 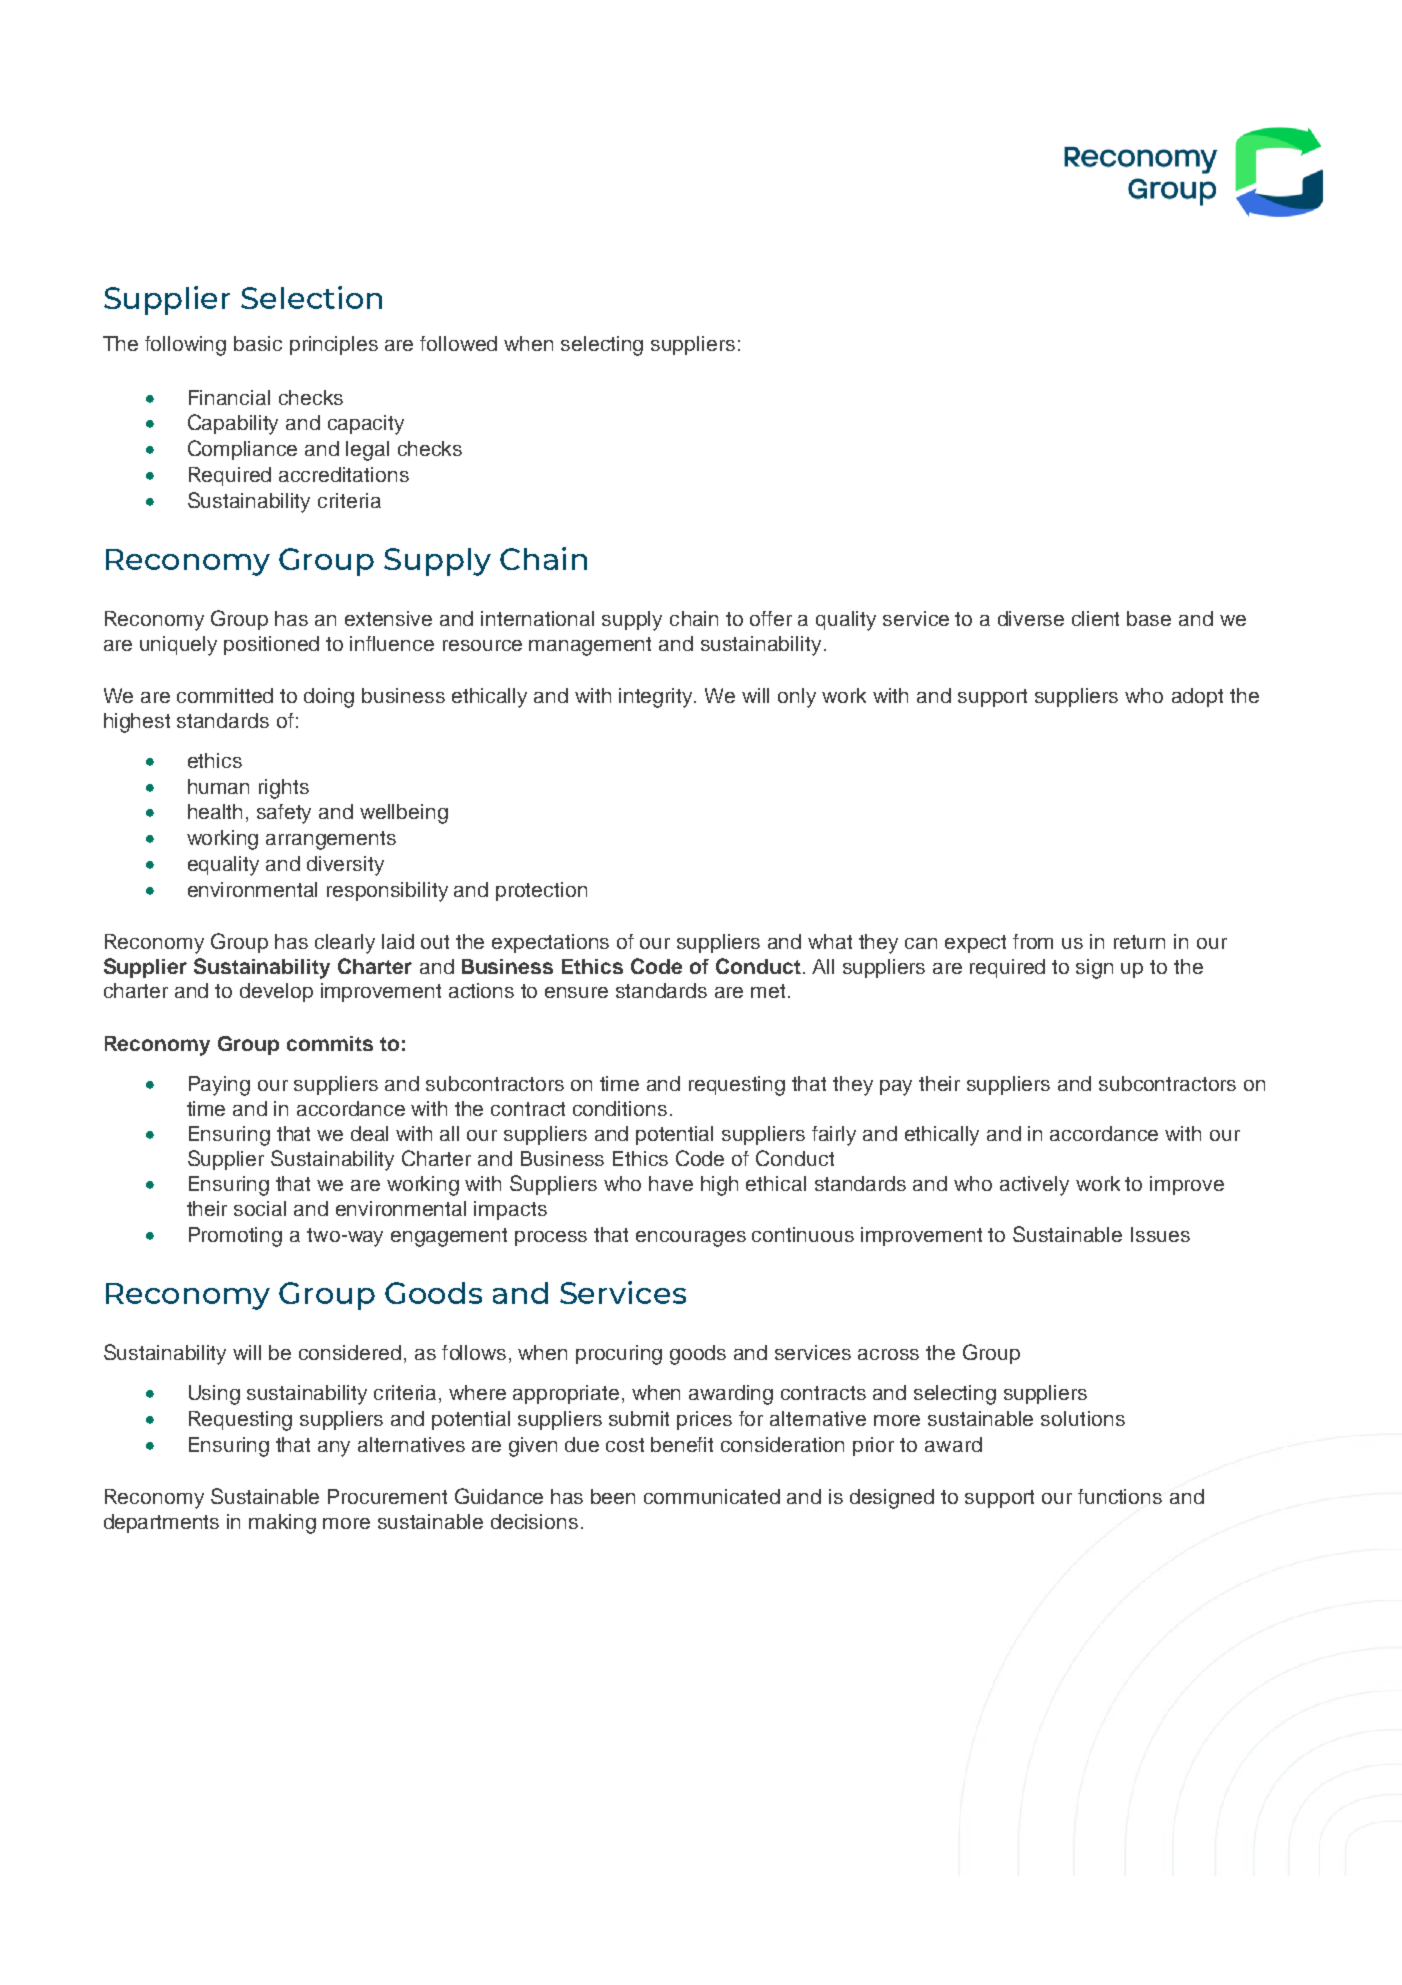 What do you see at coordinates (657, 698) in the screenshot?
I see `integrity` at bounding box center [657, 698].
